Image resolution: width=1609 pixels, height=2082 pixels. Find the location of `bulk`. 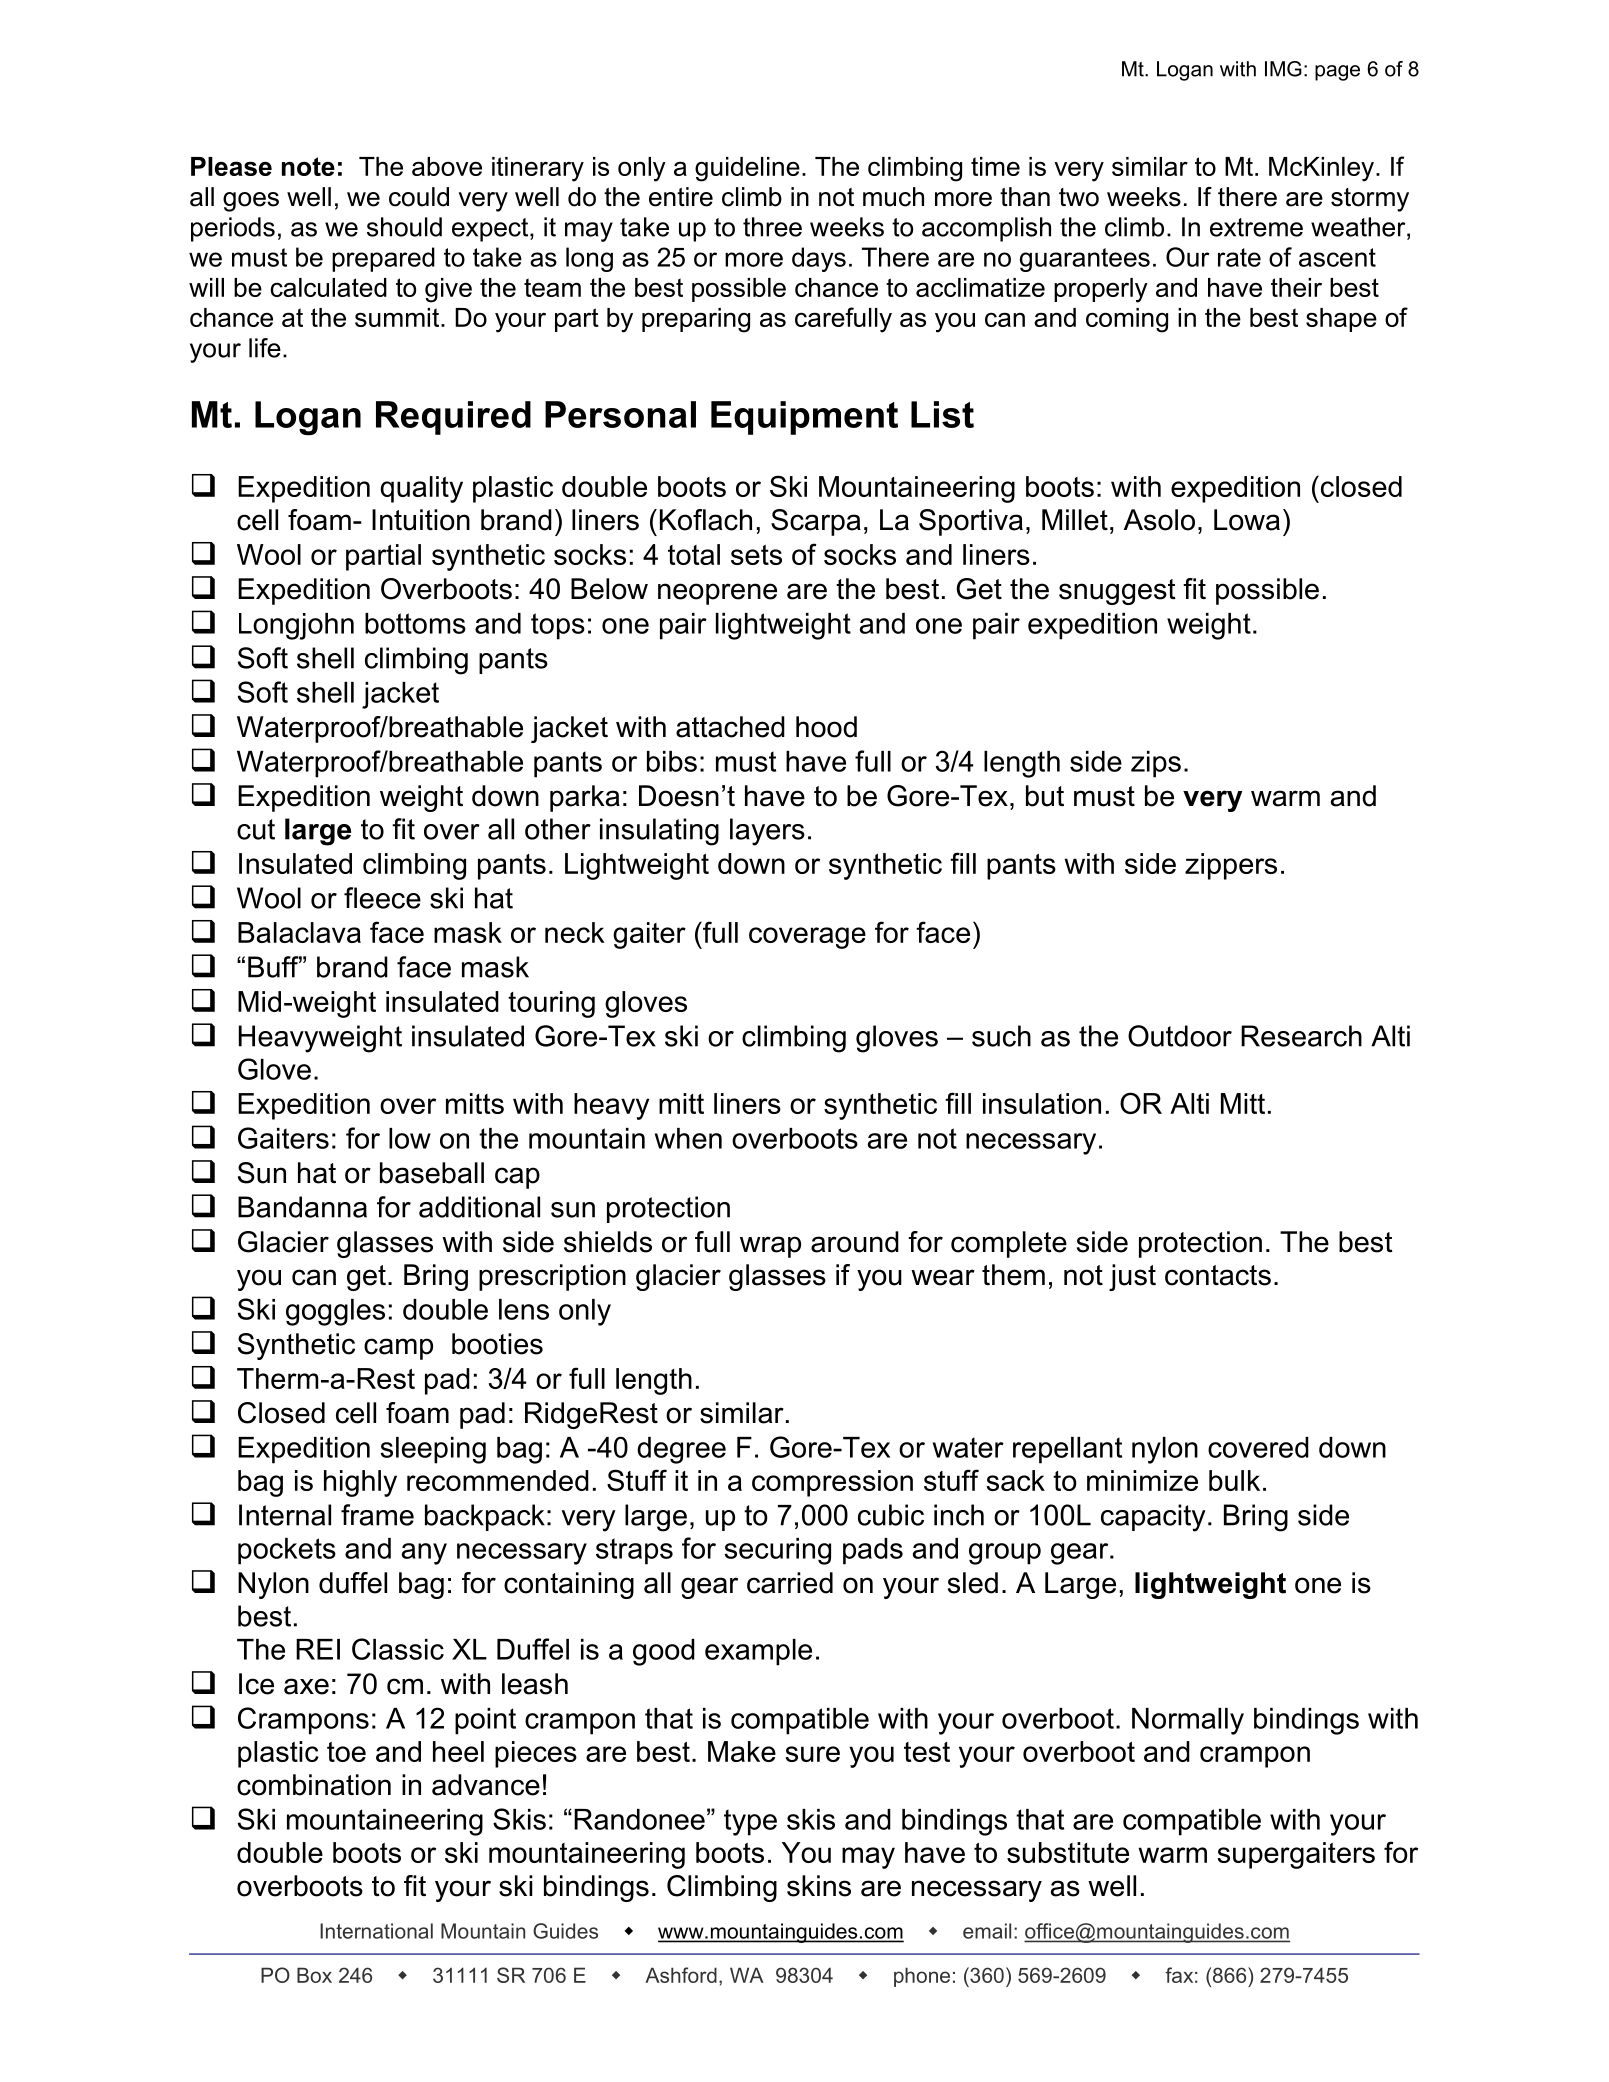

bulk is located at coordinates (1234, 1480).
